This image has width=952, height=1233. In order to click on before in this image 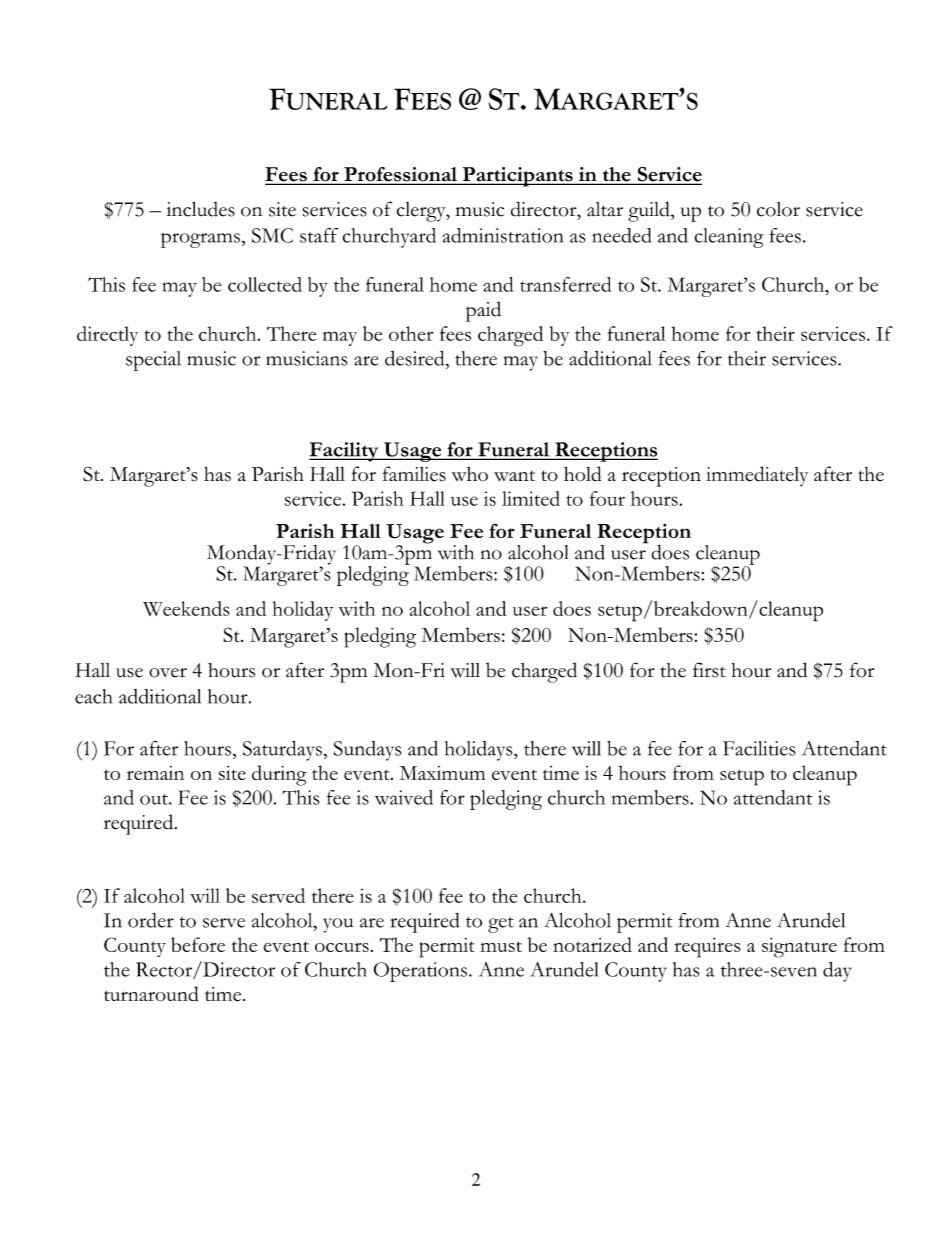, I will do `click(198, 944)`.
